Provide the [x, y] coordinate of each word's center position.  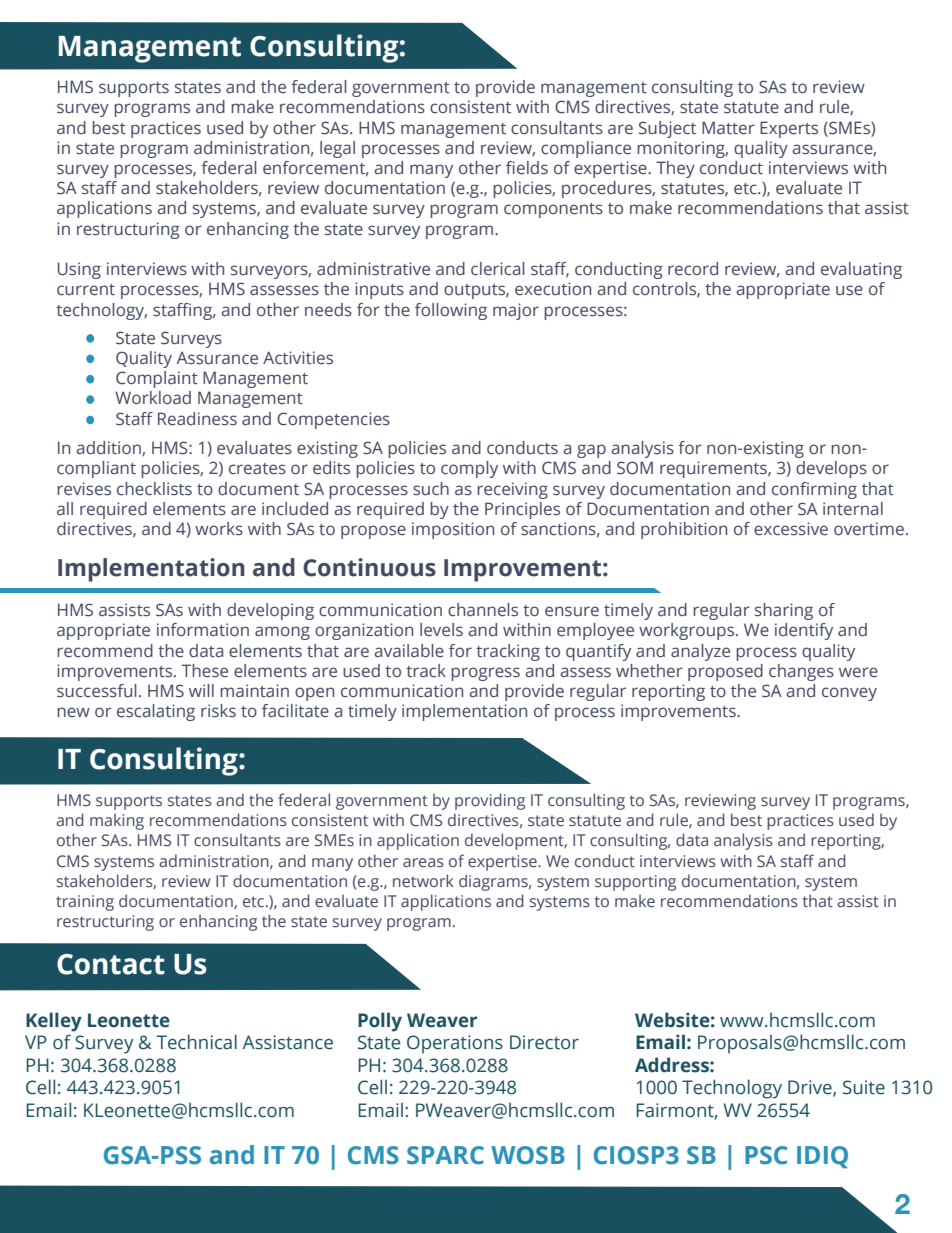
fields [527, 168]
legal [337, 149]
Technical [196, 1042]
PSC [766, 1155]
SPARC [445, 1155]
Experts [789, 129]
